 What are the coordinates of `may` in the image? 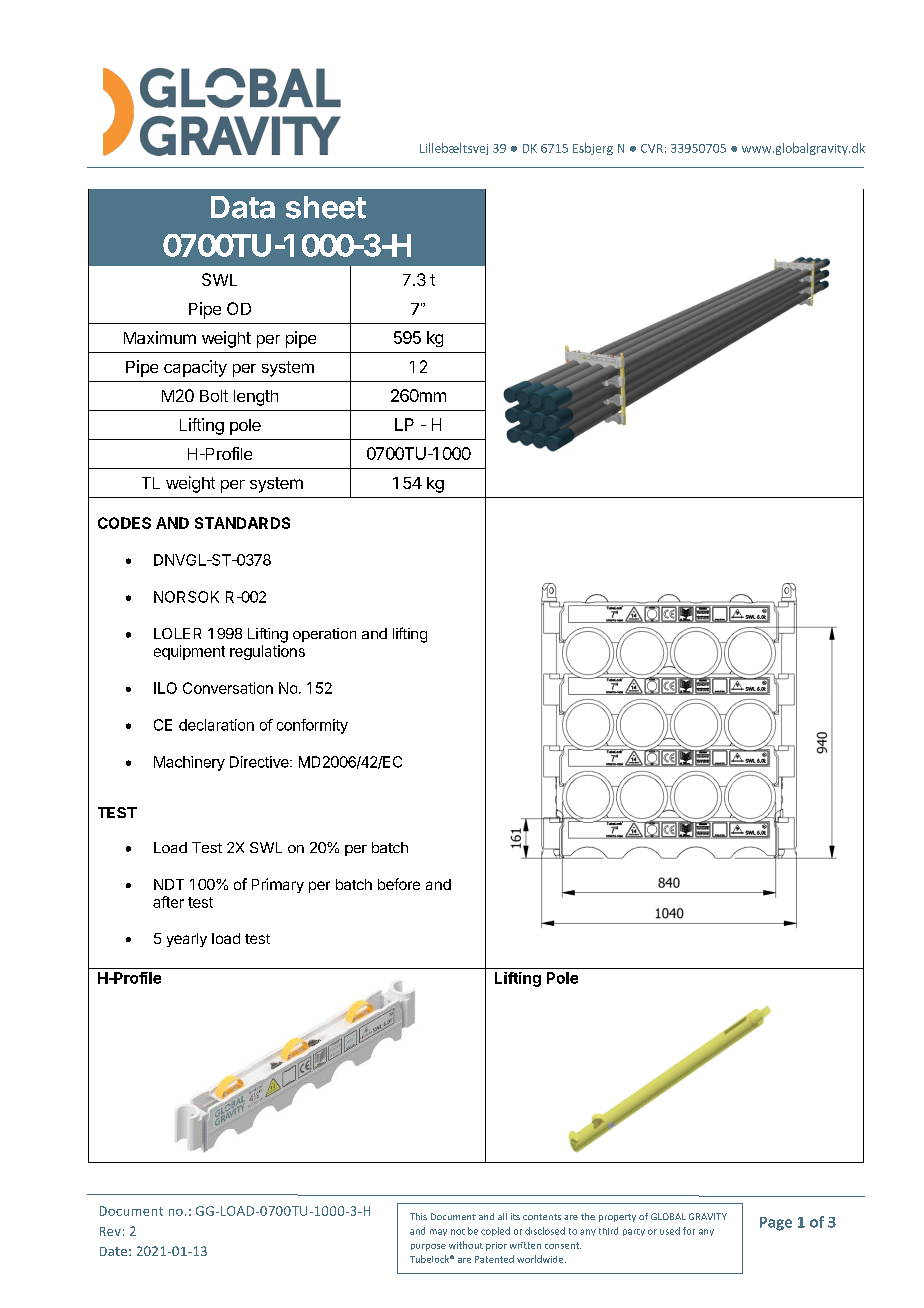 It's located at (438, 1232).
